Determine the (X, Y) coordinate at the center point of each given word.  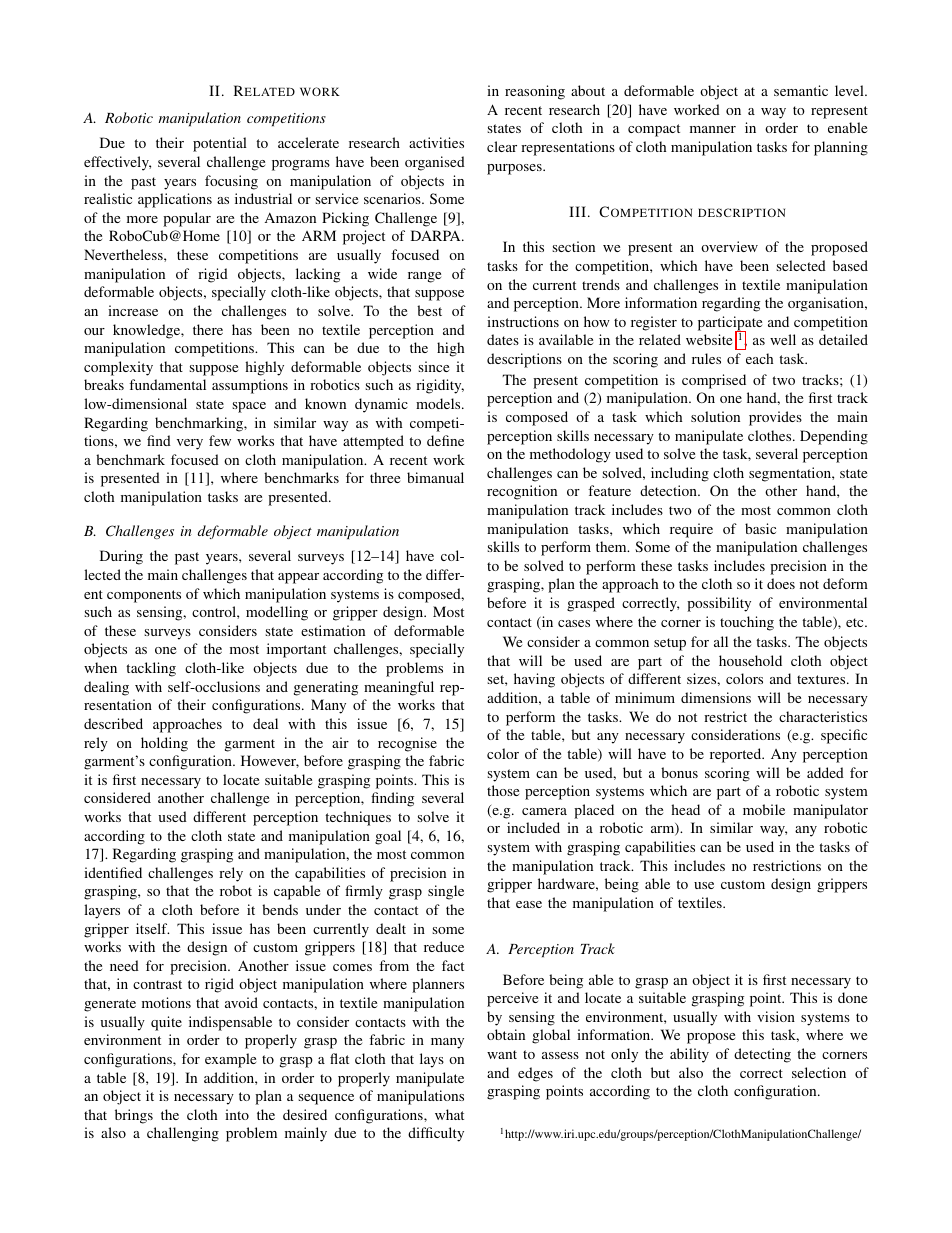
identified (113, 872)
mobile (764, 809)
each (759, 358)
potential (220, 144)
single (446, 892)
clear (502, 146)
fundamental (167, 384)
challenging (183, 1134)
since (433, 366)
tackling (151, 669)
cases (574, 623)
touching (747, 623)
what (449, 1114)
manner (713, 129)
